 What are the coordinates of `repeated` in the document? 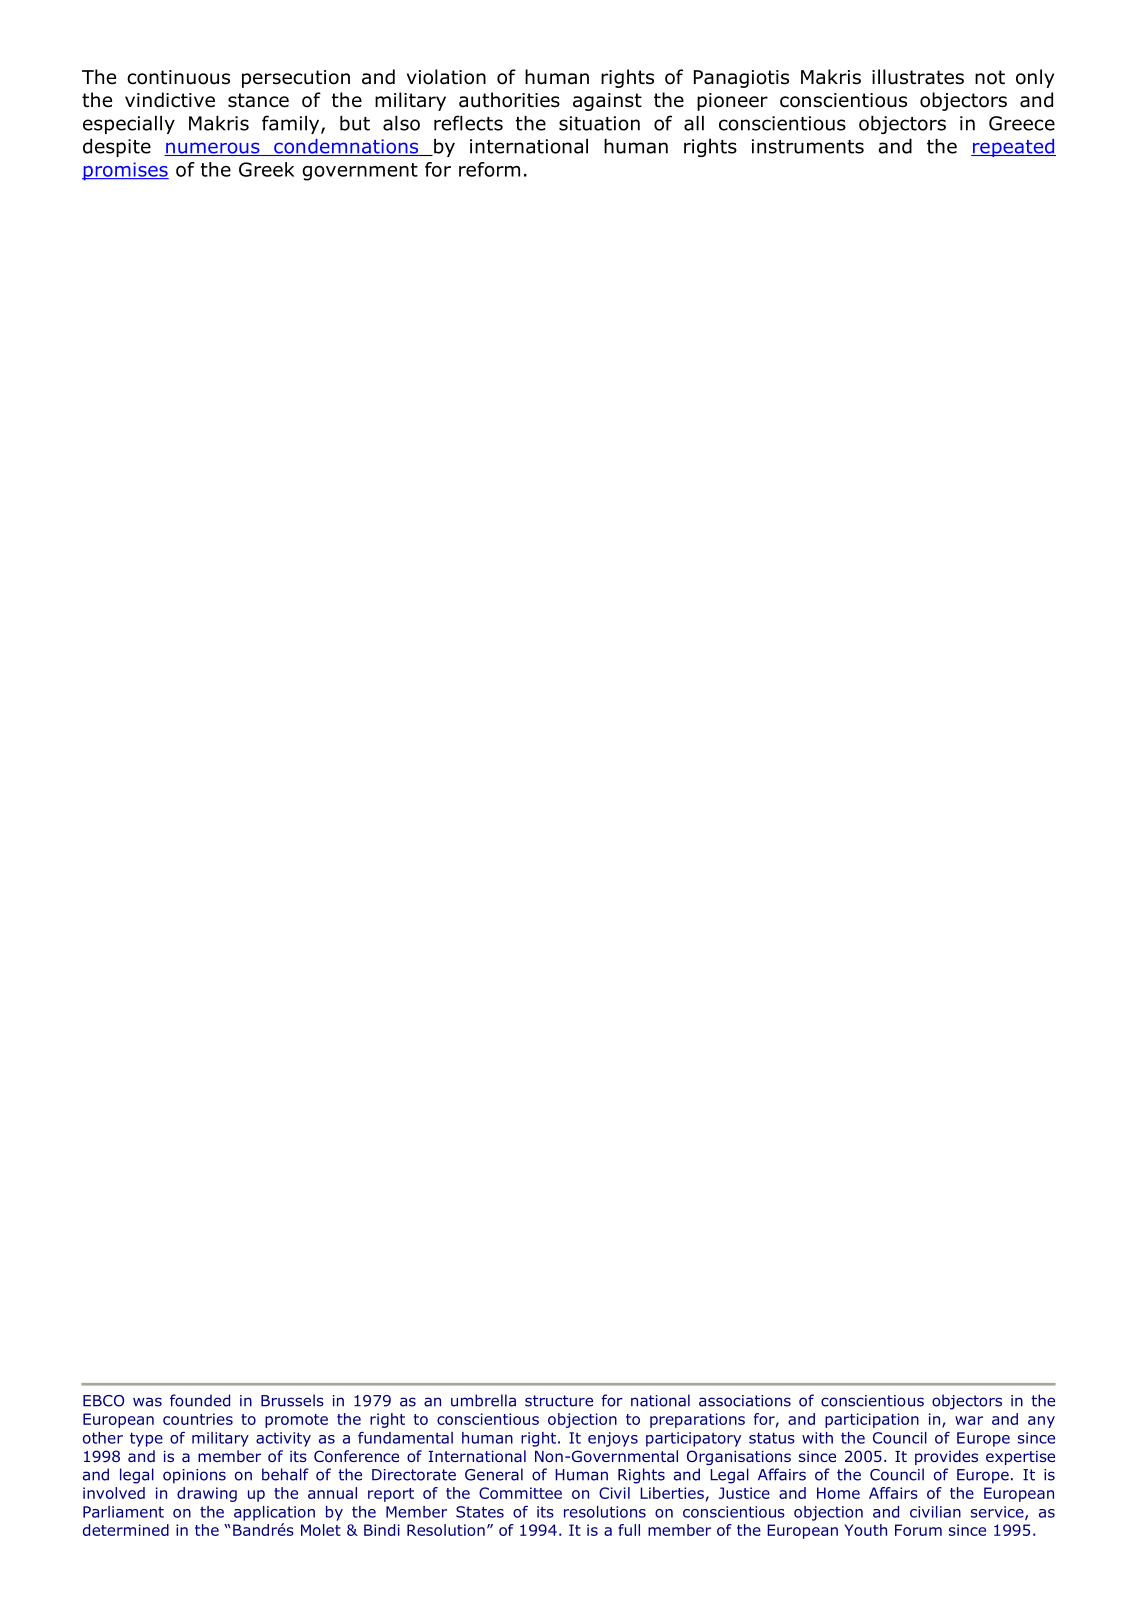 It's located at (1013, 148).
